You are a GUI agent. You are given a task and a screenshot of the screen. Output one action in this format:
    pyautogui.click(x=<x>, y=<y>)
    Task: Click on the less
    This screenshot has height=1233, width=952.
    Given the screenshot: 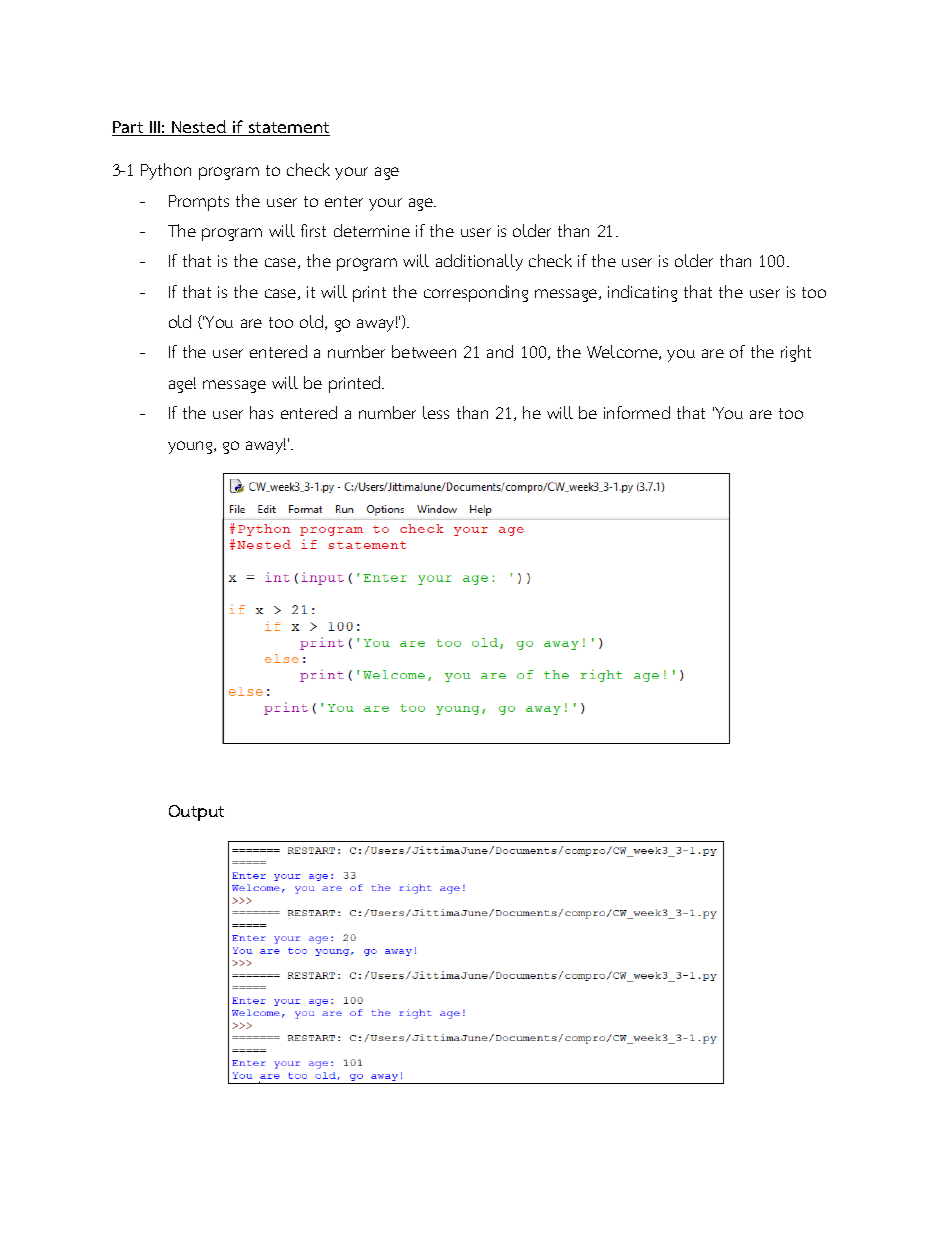 What is the action you would take?
    pyautogui.click(x=436, y=412)
